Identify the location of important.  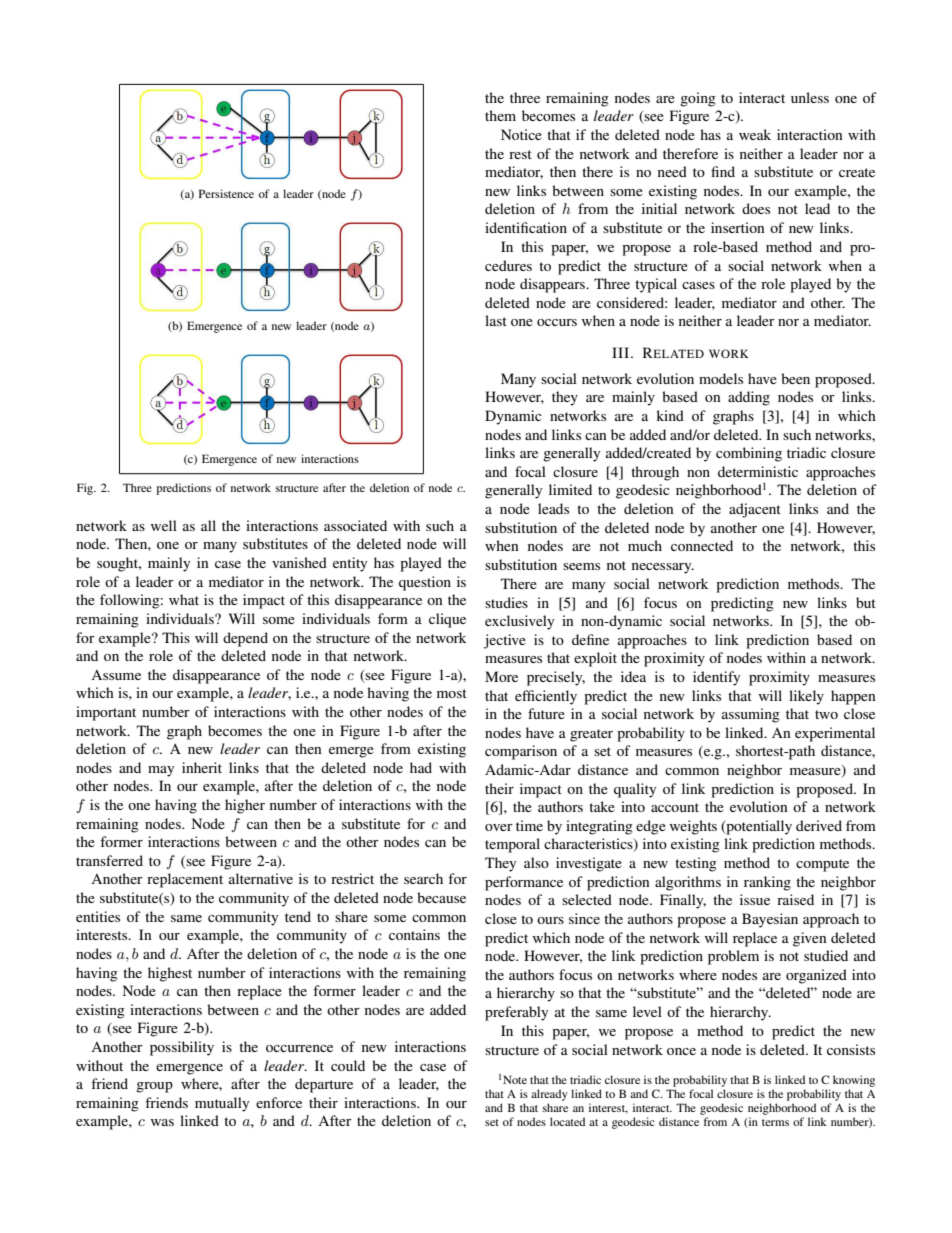
(106, 713).
